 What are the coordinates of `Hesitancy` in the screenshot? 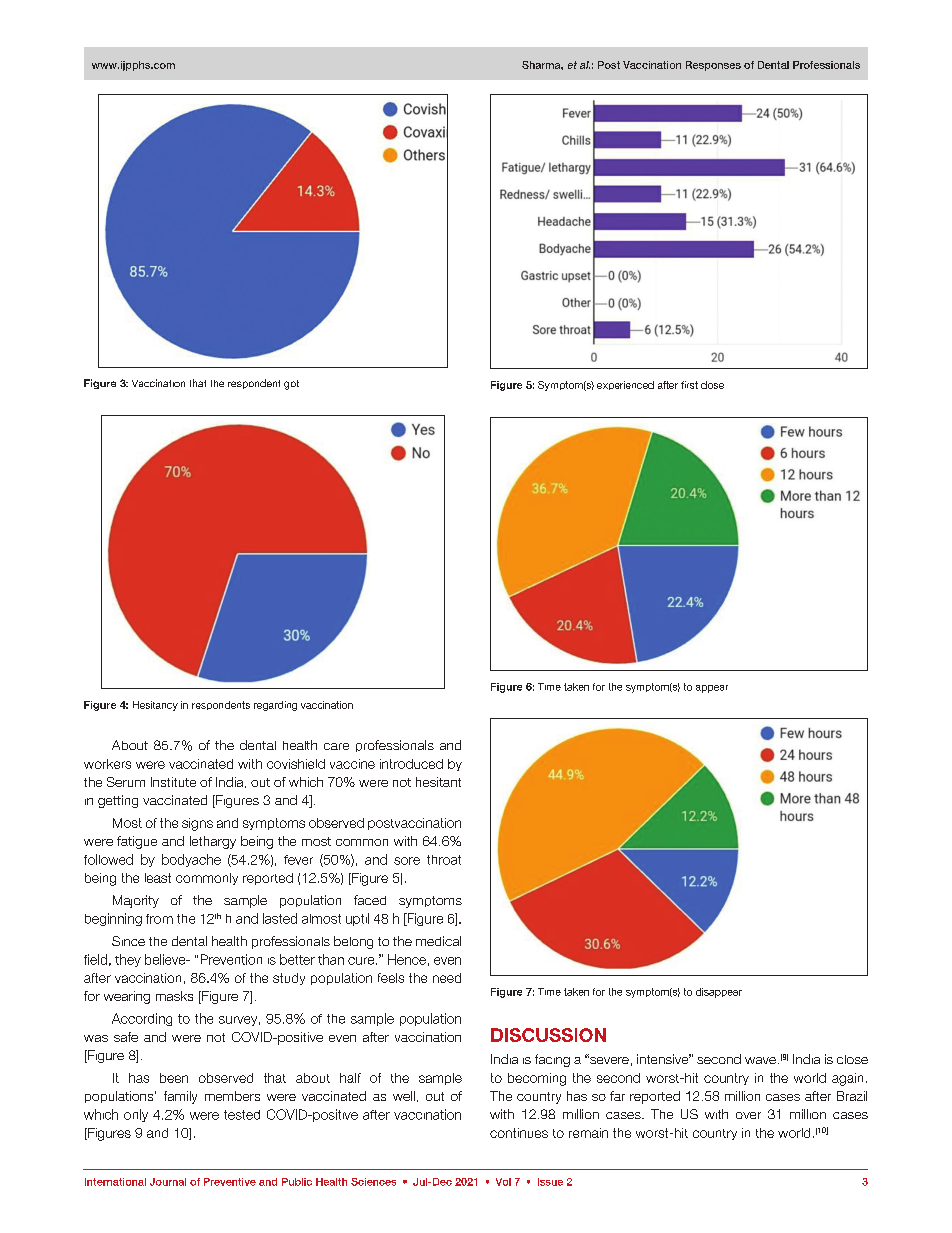 It's located at (155, 706).
